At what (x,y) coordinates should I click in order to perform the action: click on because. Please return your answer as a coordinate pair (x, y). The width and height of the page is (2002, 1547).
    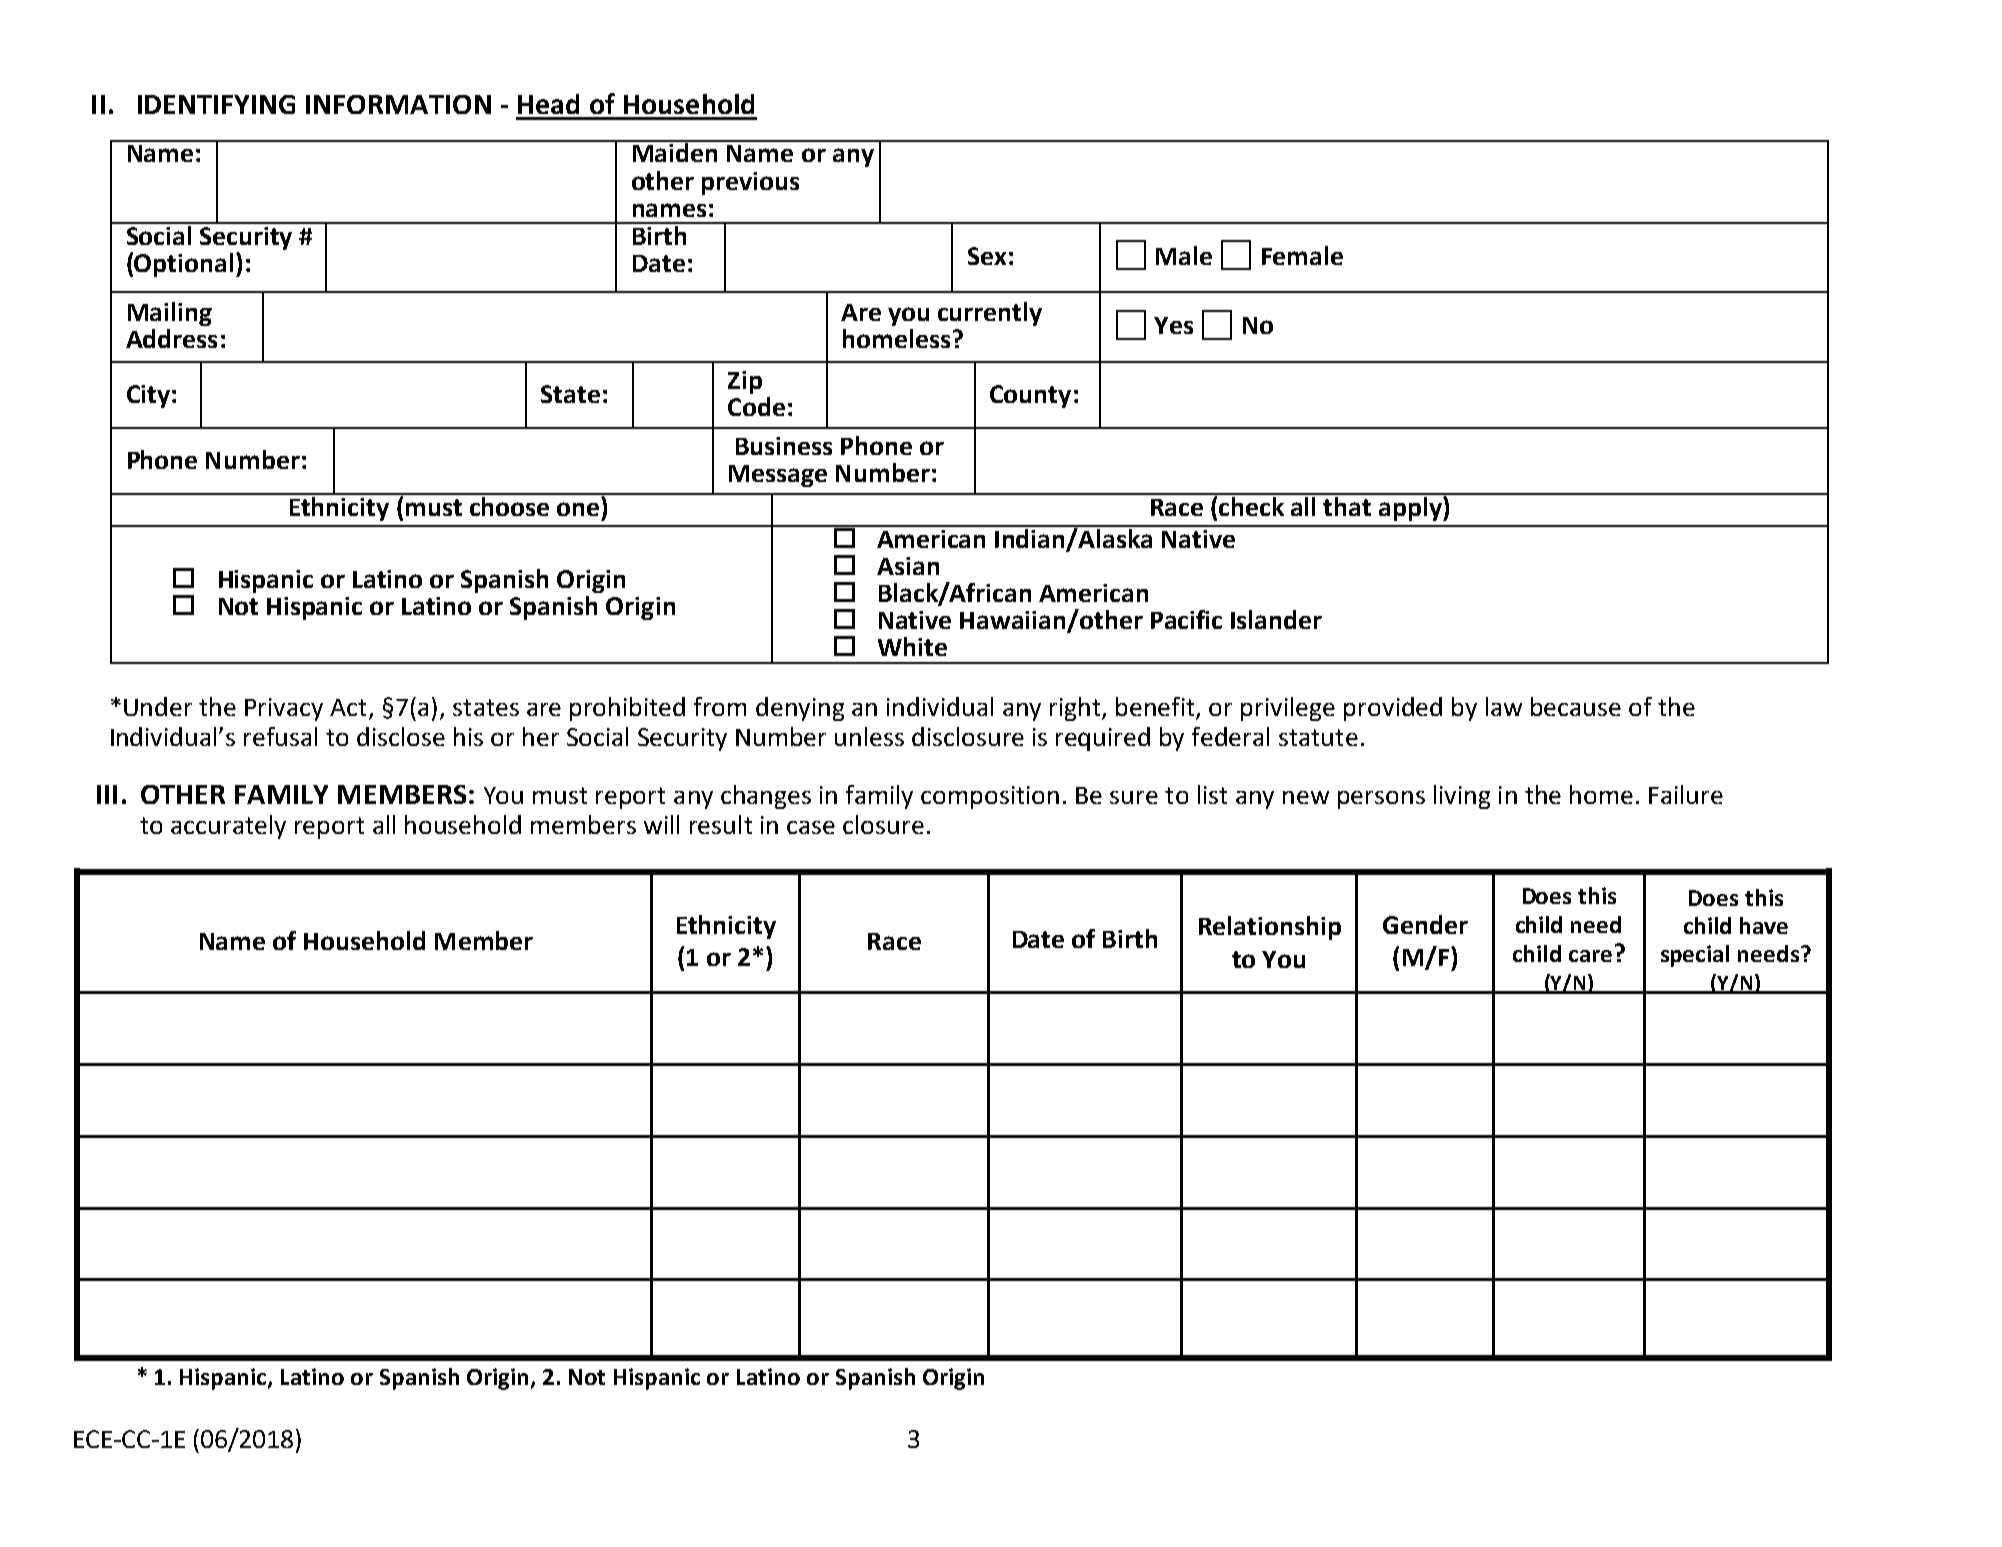
    Looking at the image, I should click on (1576, 706).
